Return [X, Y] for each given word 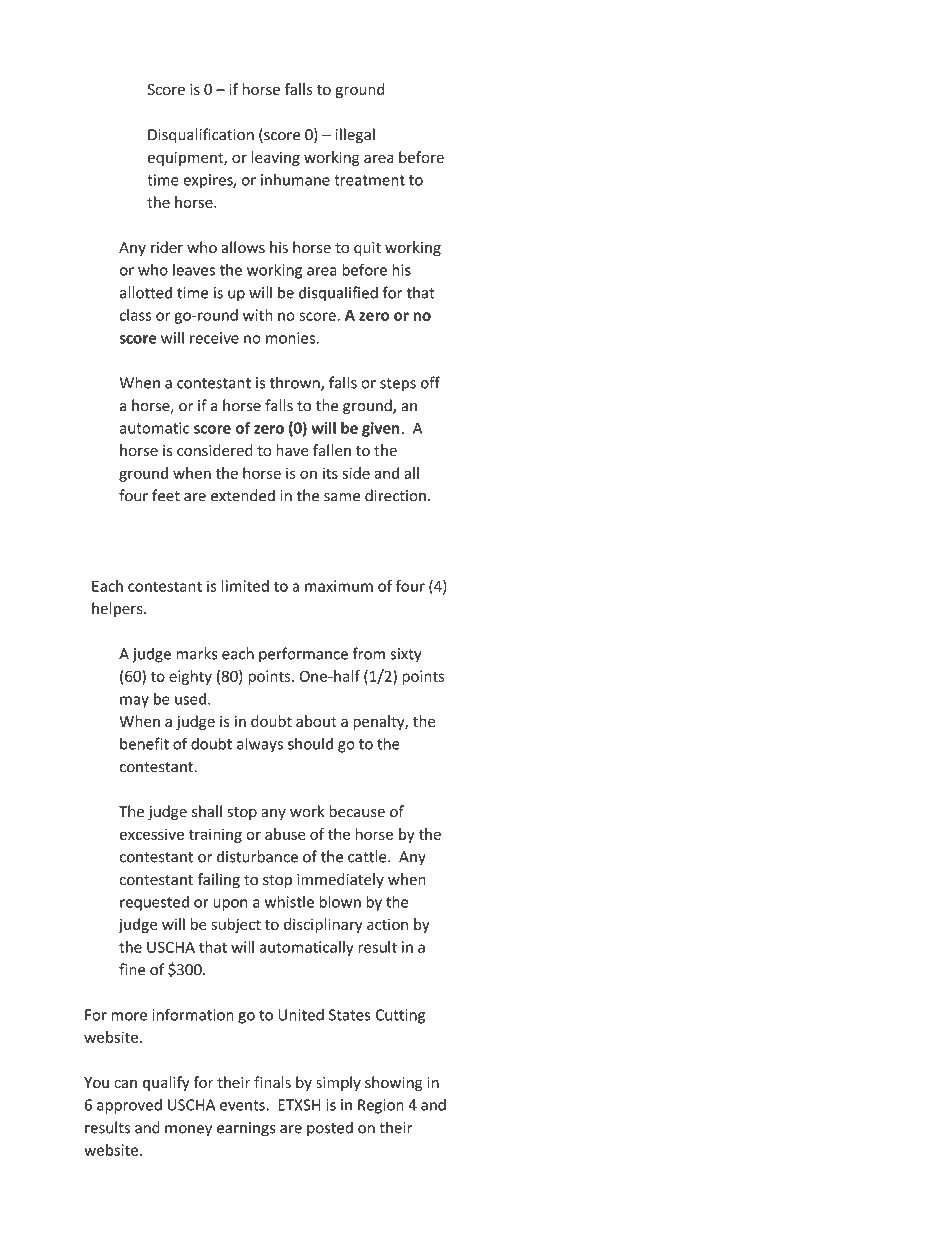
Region [381, 1106]
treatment [369, 180]
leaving [275, 158]
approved [129, 1106]
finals [272, 1082]
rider [167, 247]
